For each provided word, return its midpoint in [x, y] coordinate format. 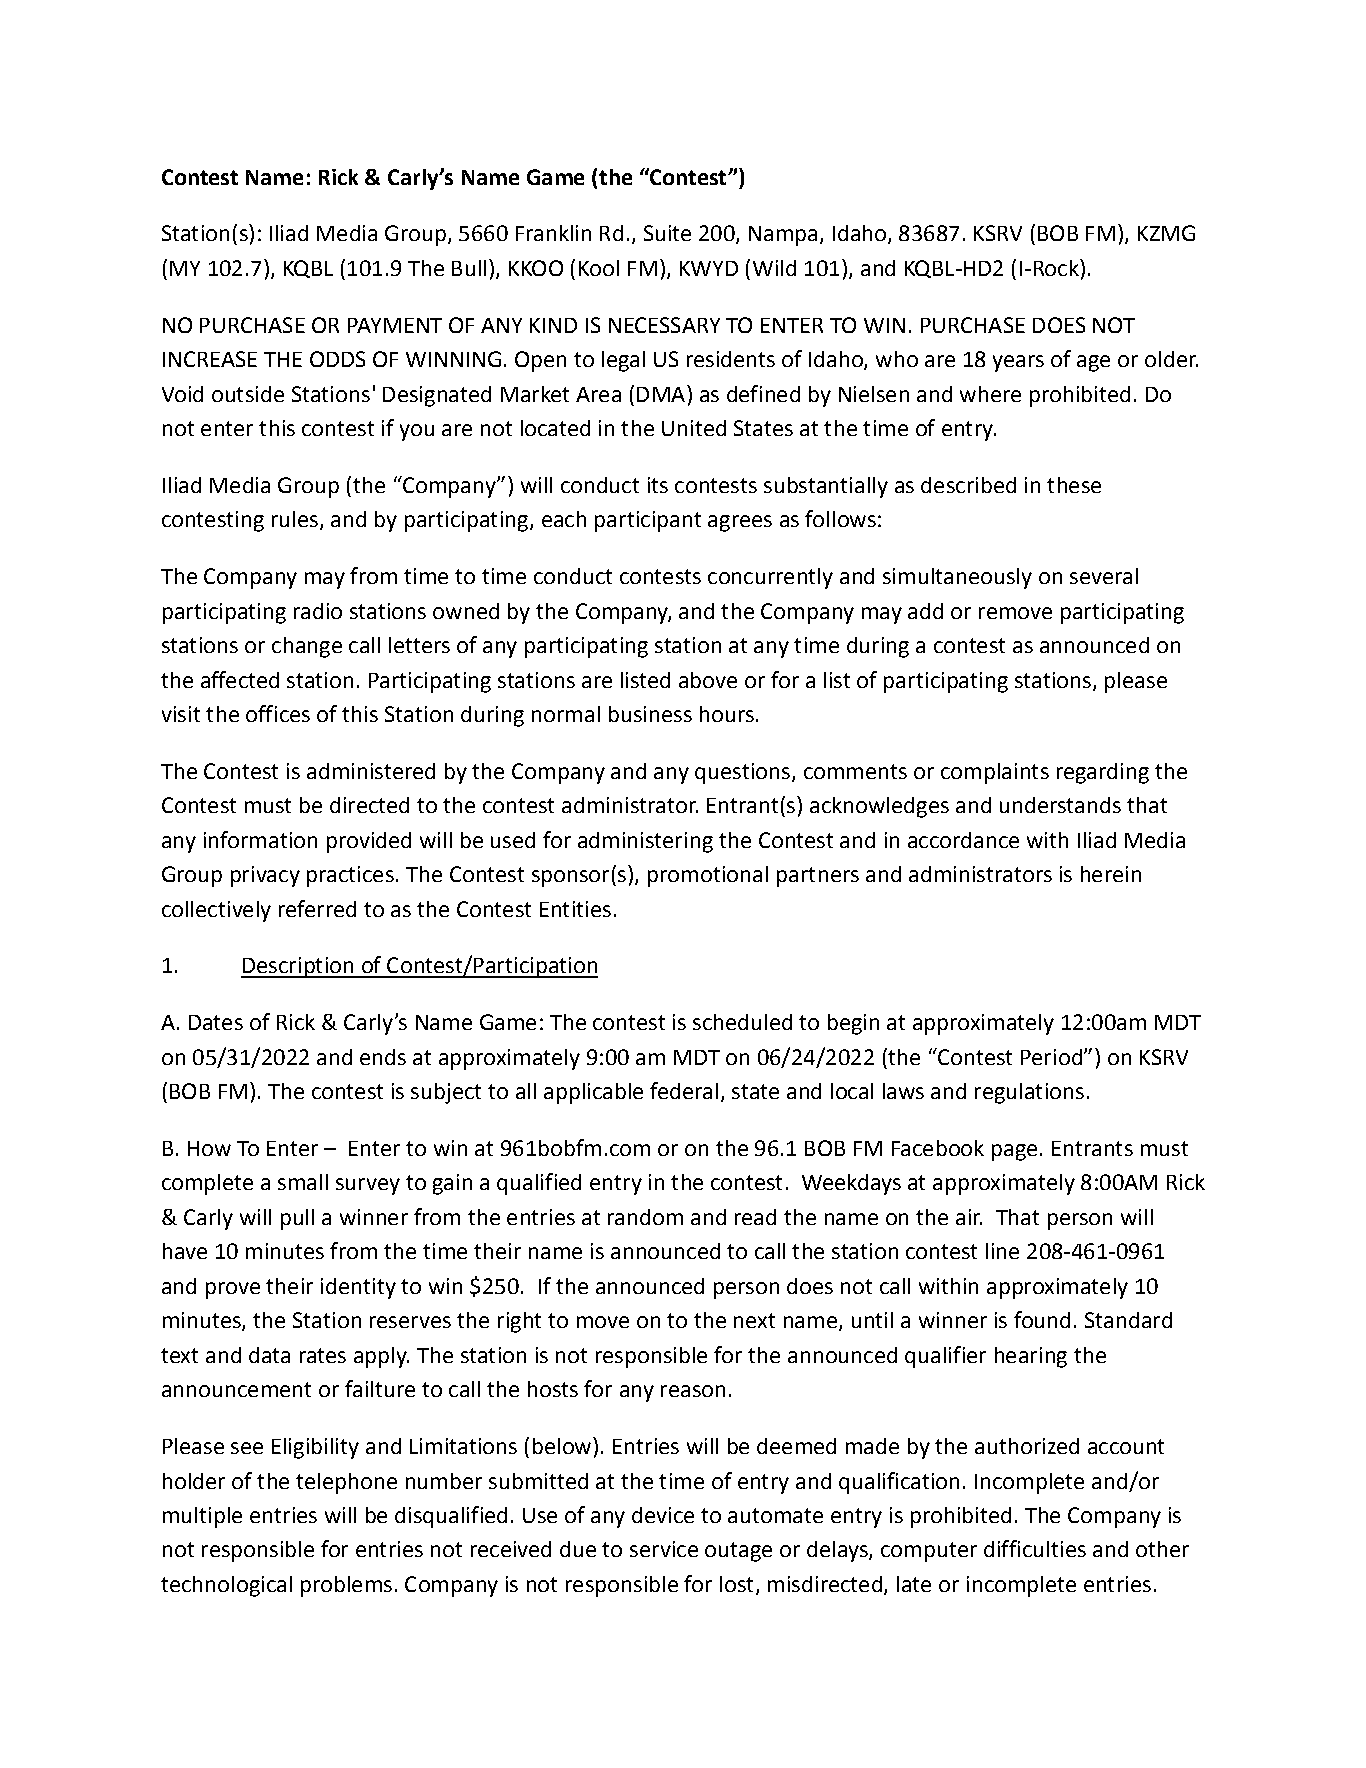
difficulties [1035, 1548]
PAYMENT [395, 325]
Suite [667, 233]
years [1018, 363]
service [664, 1549]
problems [346, 1586]
